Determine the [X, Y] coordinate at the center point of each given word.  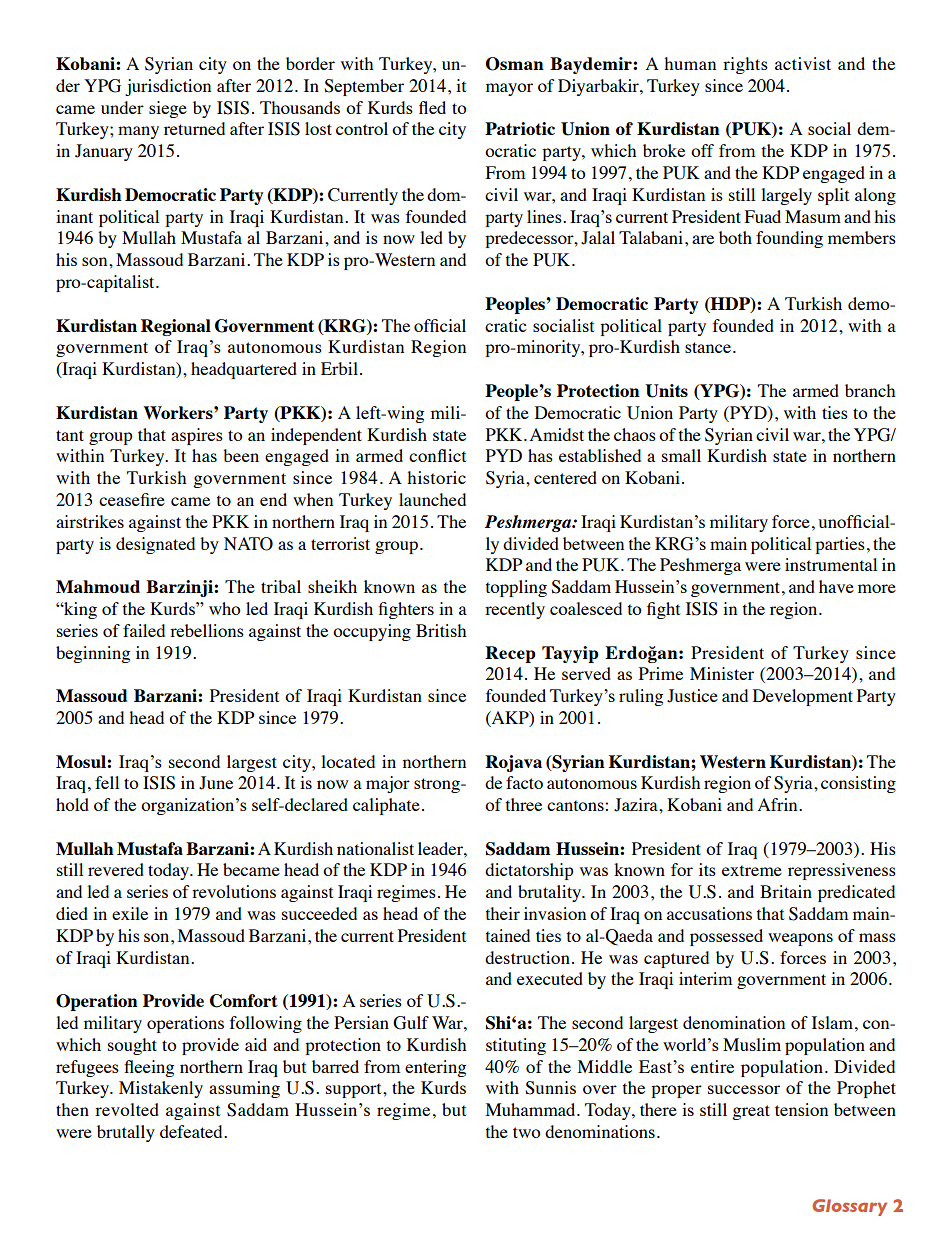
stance [708, 347]
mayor [509, 89]
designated [155, 545]
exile [130, 913]
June [216, 783]
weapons [800, 939]
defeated [192, 1131]
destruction [527, 957]
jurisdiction [168, 87]
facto [524, 782]
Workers [179, 412]
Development [803, 697]
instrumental [831, 564]
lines [545, 216]
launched [432, 499]
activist [803, 63]
